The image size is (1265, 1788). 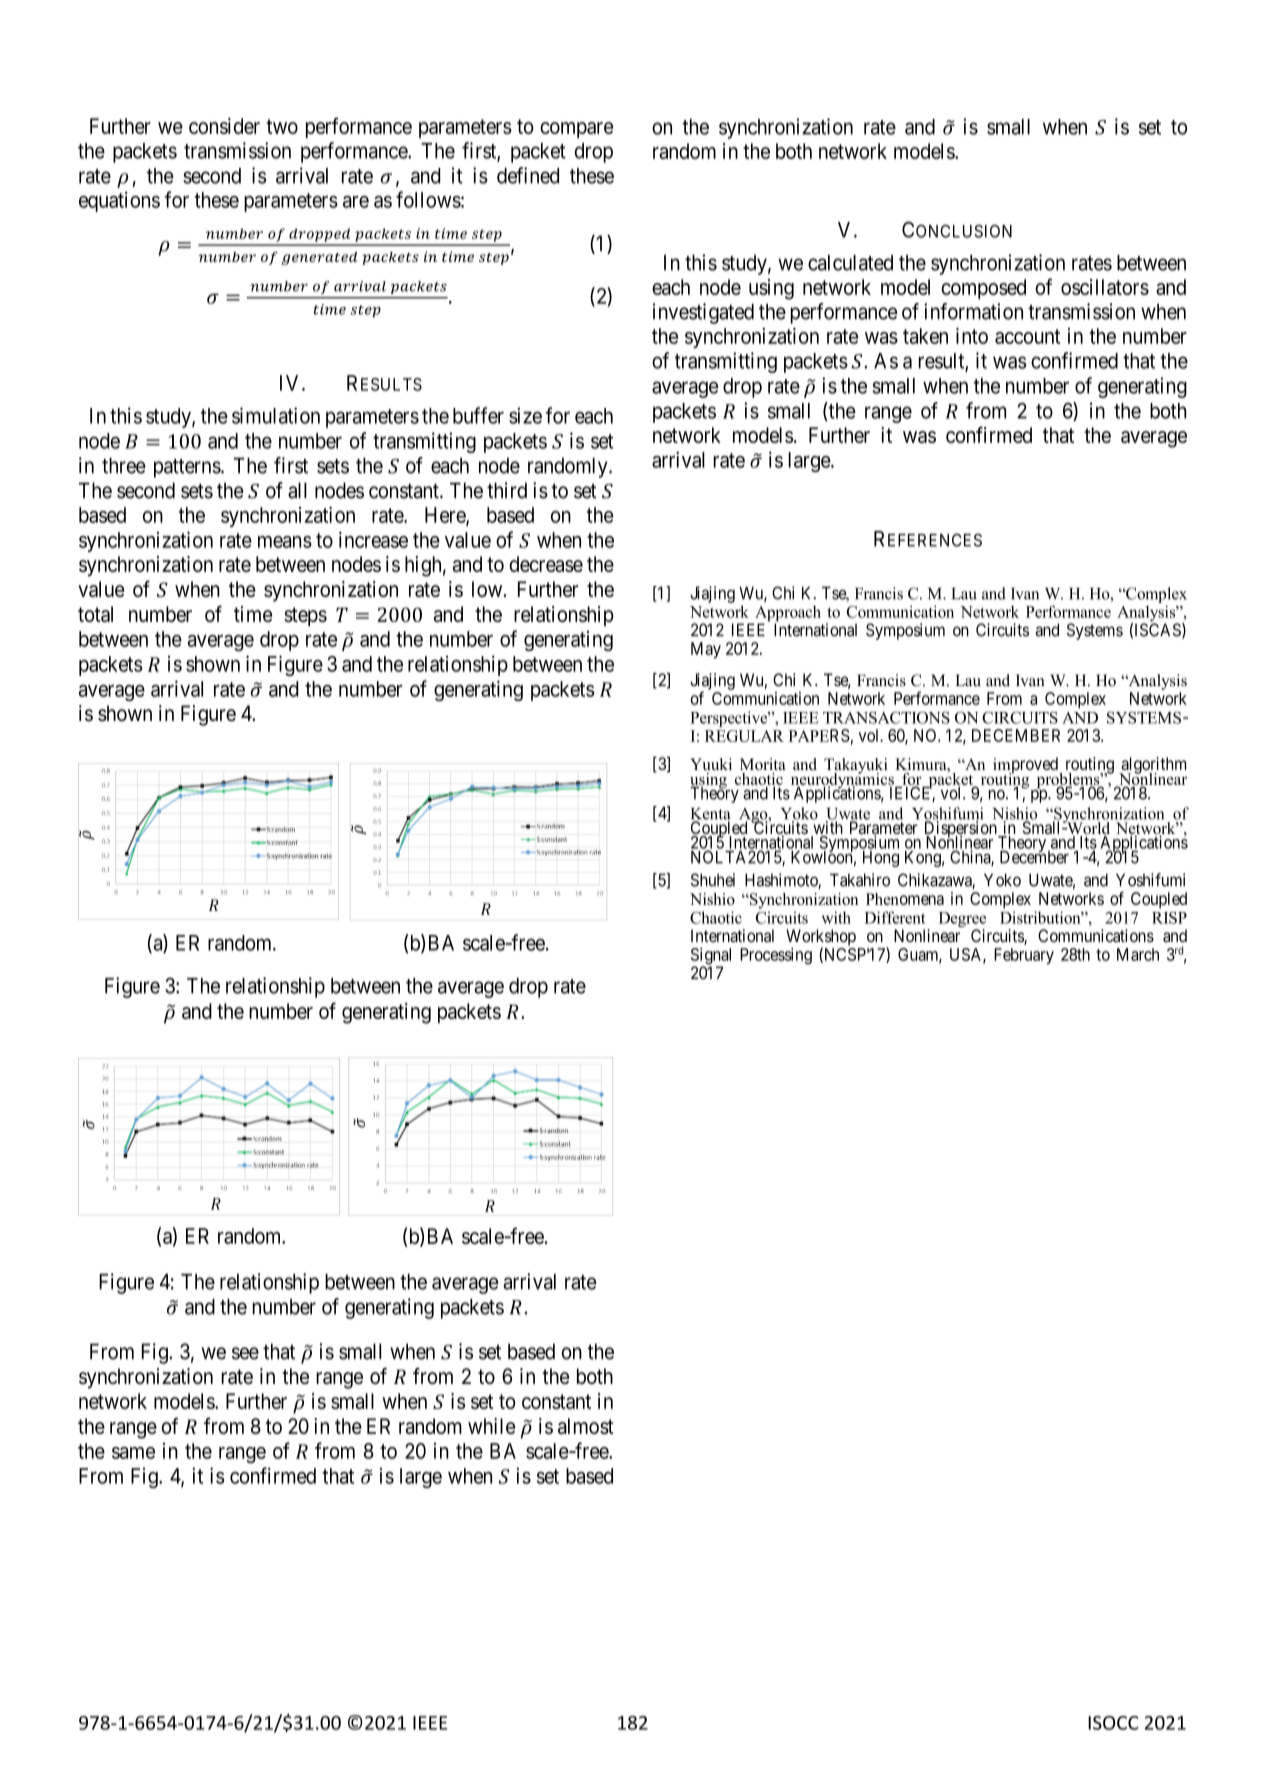 I want to click on see, so click(x=245, y=1353).
